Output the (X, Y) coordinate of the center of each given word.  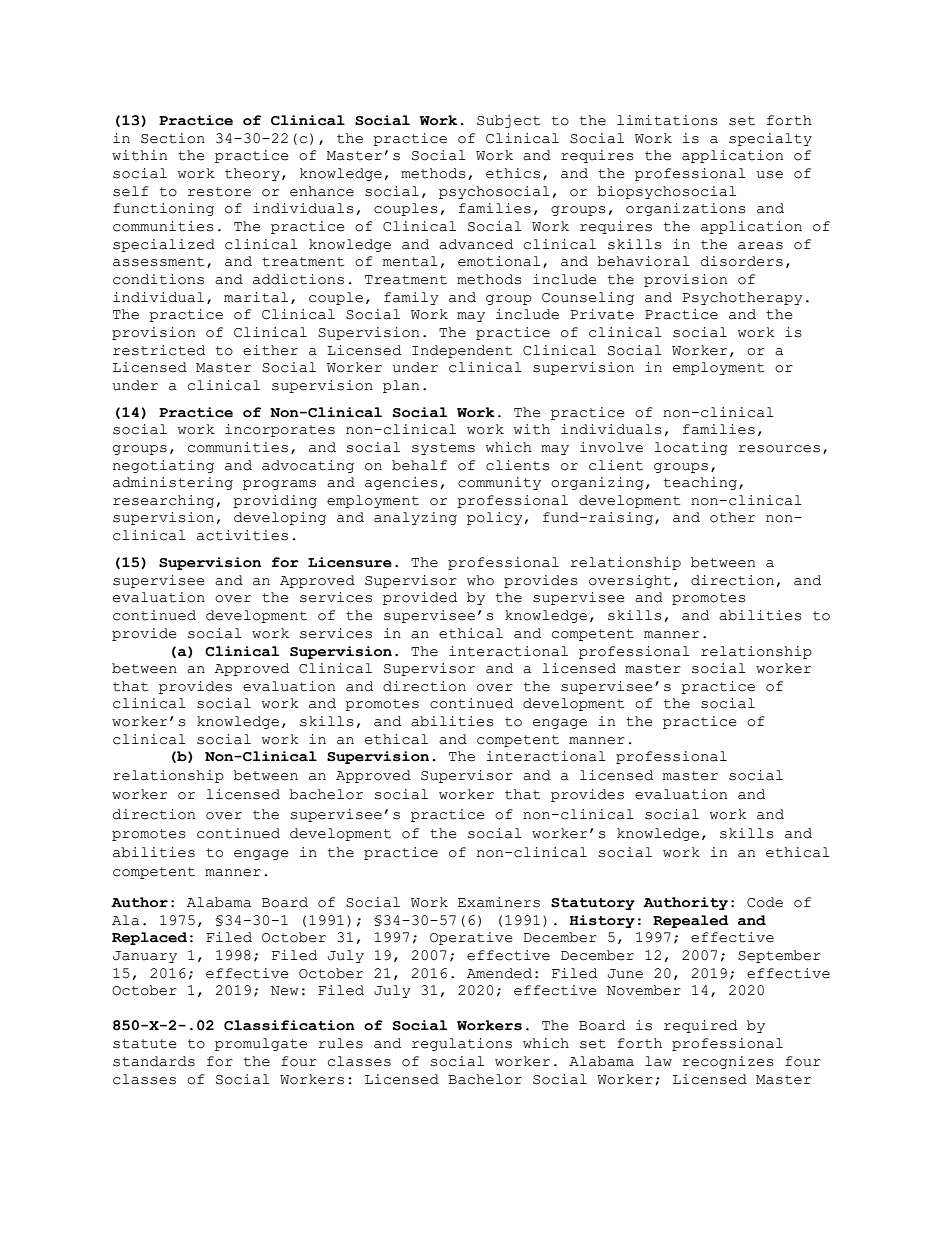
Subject (508, 121)
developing (280, 518)
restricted (159, 350)
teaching (700, 483)
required (700, 1026)
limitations (667, 120)
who (480, 580)
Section (173, 138)
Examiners (499, 902)
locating (691, 448)
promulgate (261, 1044)
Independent (462, 351)
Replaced (149, 938)
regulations (462, 1044)
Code (765, 902)
